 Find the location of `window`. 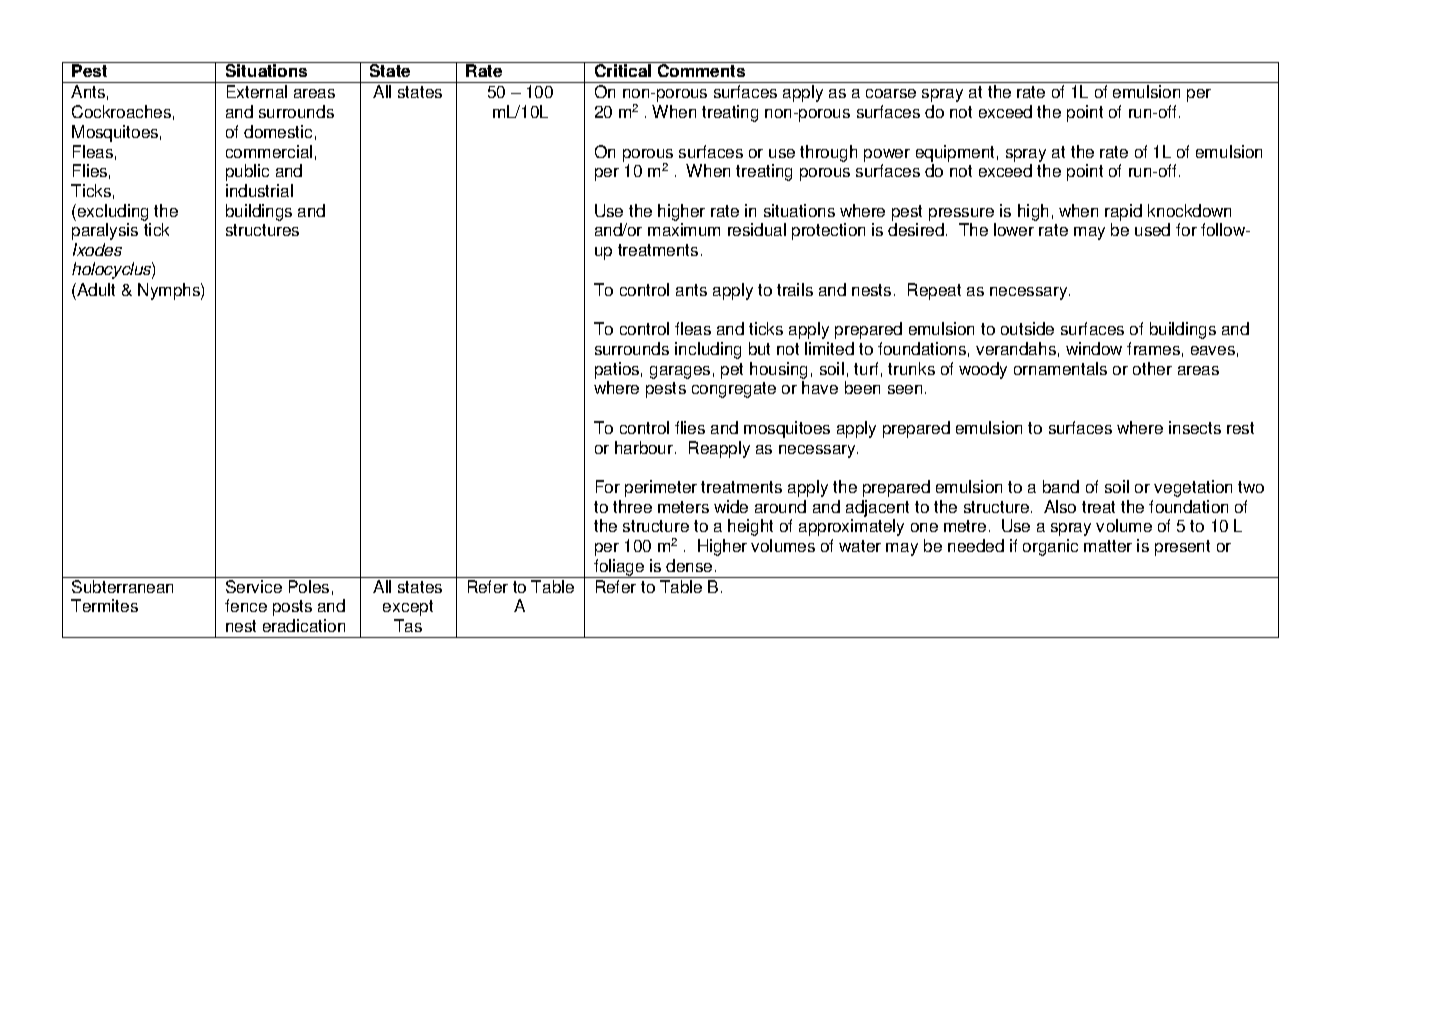

window is located at coordinates (1094, 348).
